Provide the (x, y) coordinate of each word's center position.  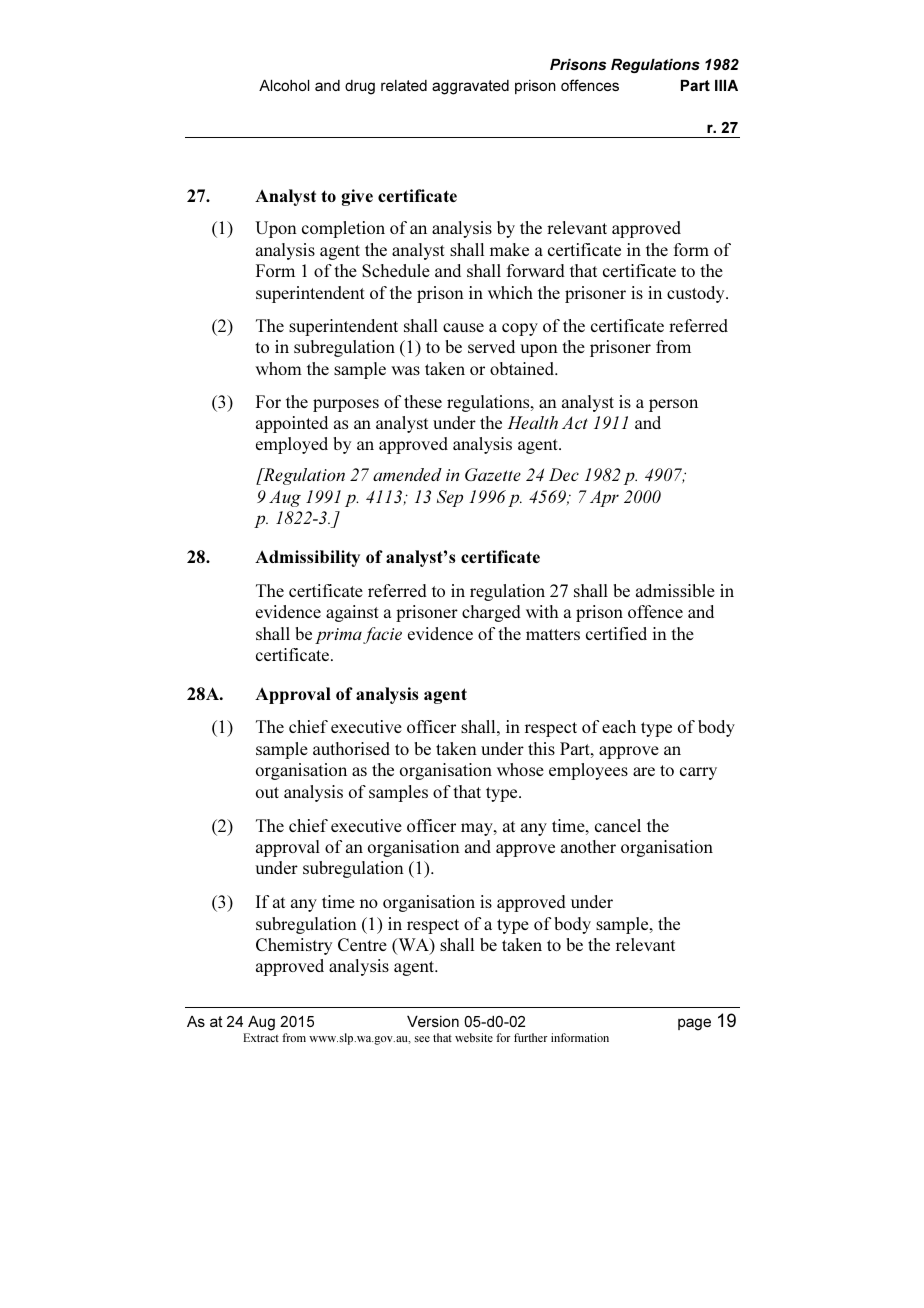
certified (616, 633)
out (267, 792)
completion (343, 229)
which (510, 292)
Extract (261, 1037)
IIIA (726, 85)
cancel (618, 825)
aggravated (470, 87)
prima (338, 636)
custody (697, 294)
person (673, 405)
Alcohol (284, 85)
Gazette (493, 474)
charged (491, 613)
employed (292, 445)
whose (520, 769)
